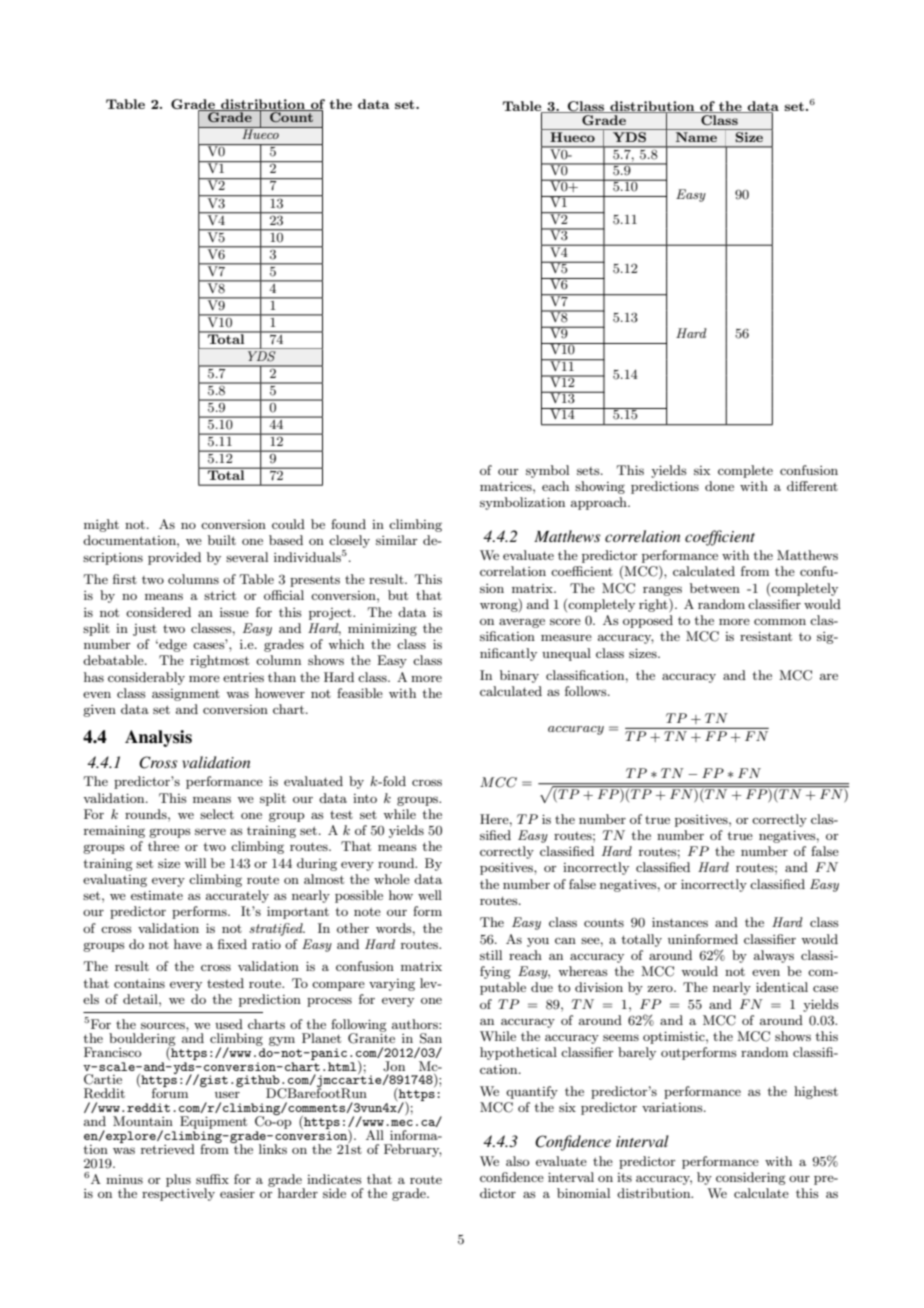 Image resolution: width=924 pixels, height=1308 pixels. Describe the element at coordinates (101, 525) in the page. I see `might` at that location.
